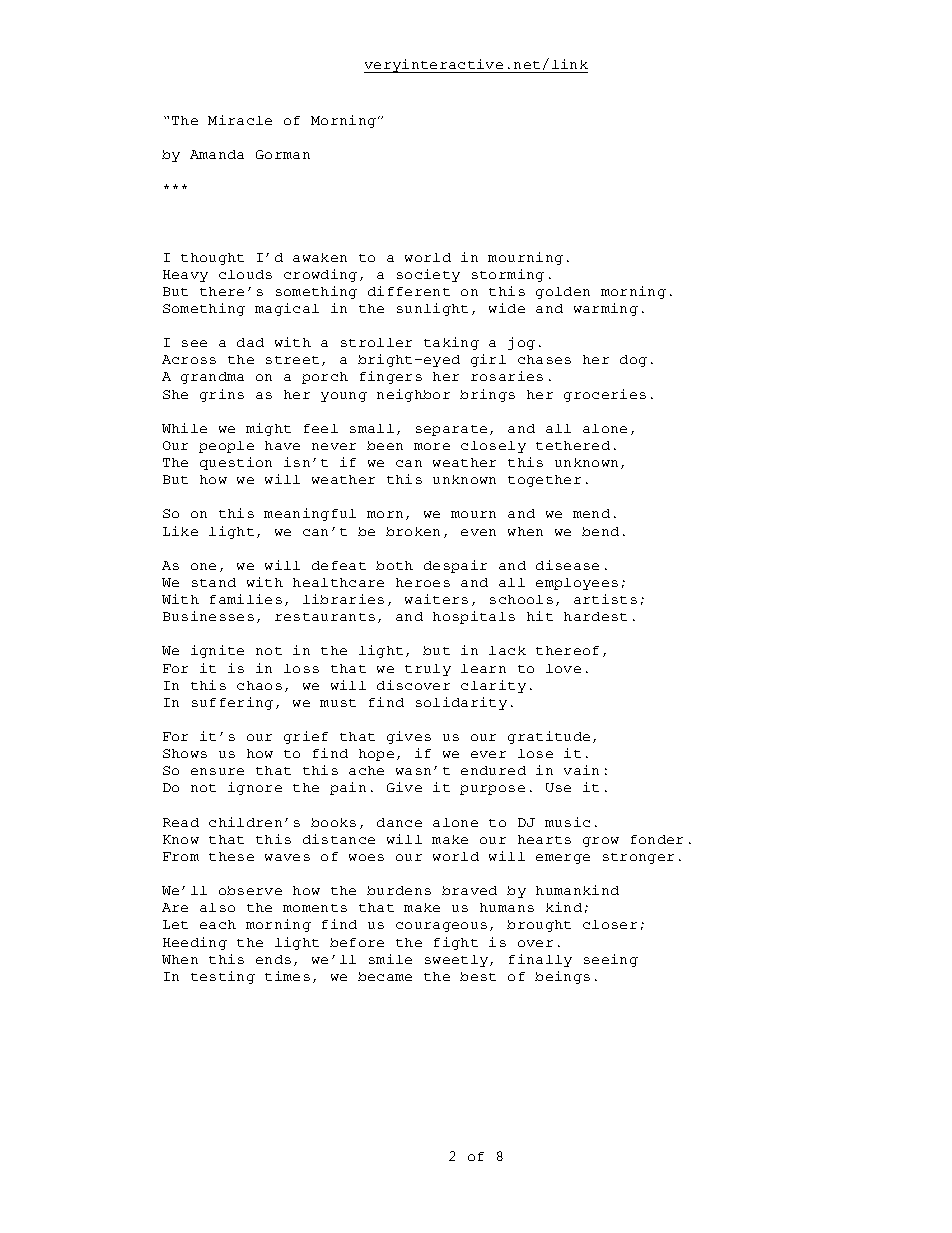  What do you see at coordinates (606, 309) in the page?
I see `warming` at bounding box center [606, 309].
